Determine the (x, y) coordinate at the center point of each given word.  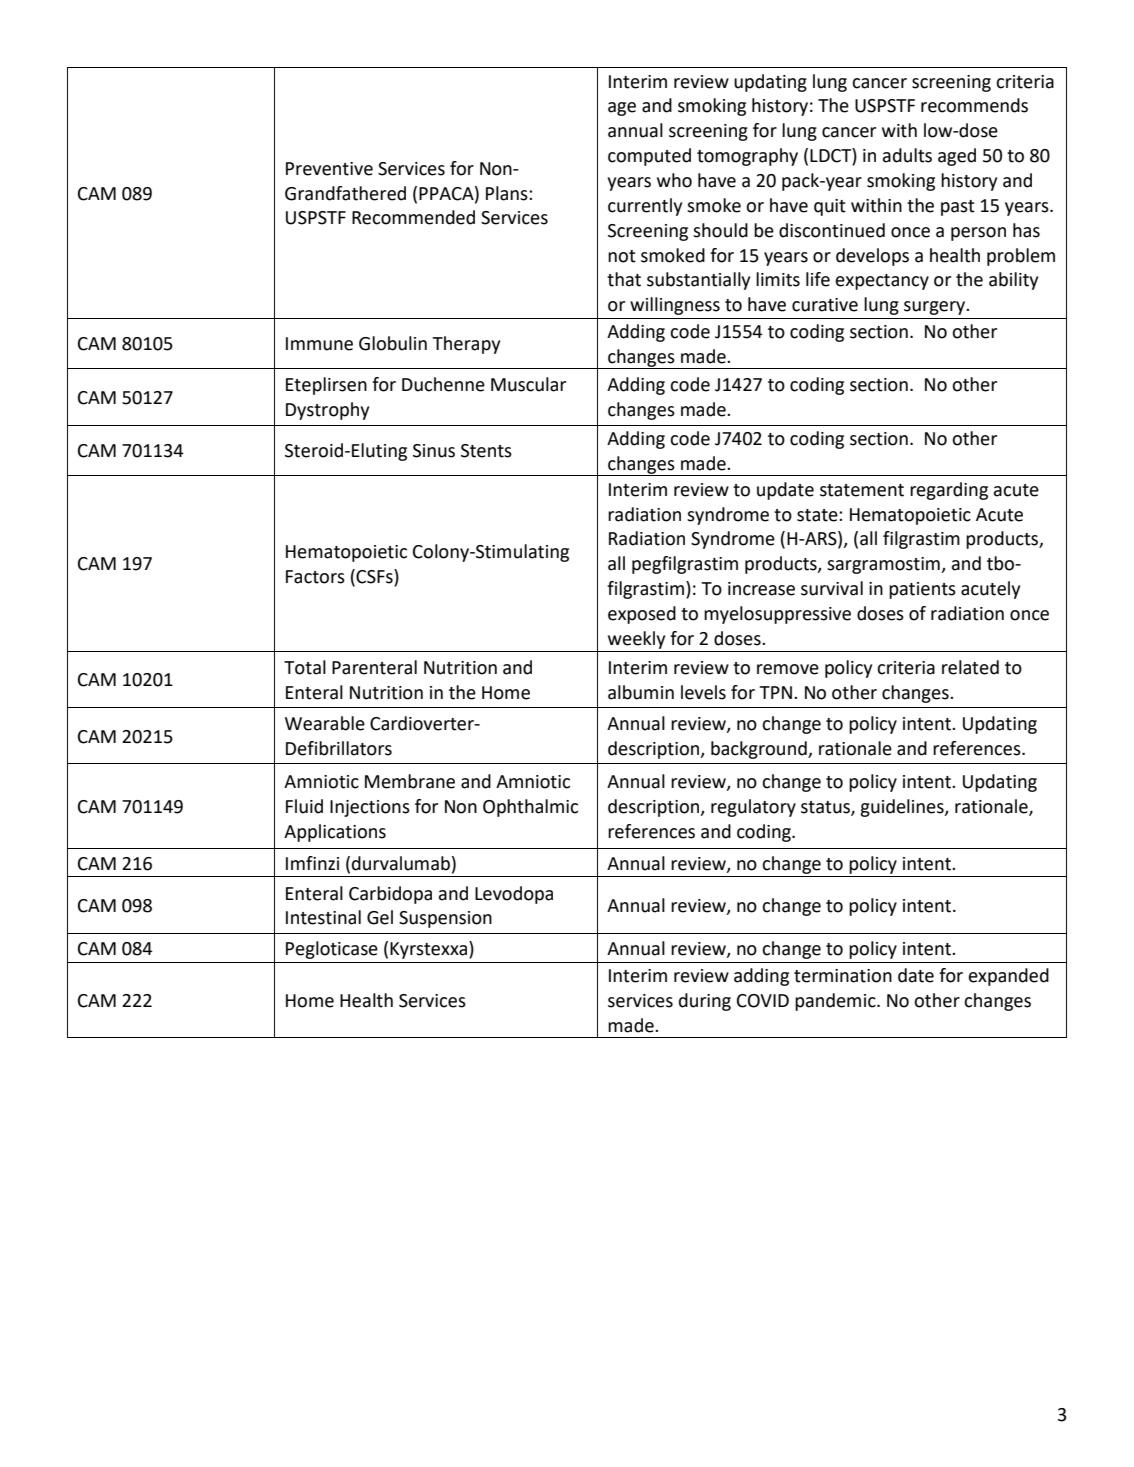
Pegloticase (332, 950)
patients (922, 590)
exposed (642, 615)
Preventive (329, 169)
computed (649, 157)
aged (957, 157)
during (705, 1002)
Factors (315, 577)
